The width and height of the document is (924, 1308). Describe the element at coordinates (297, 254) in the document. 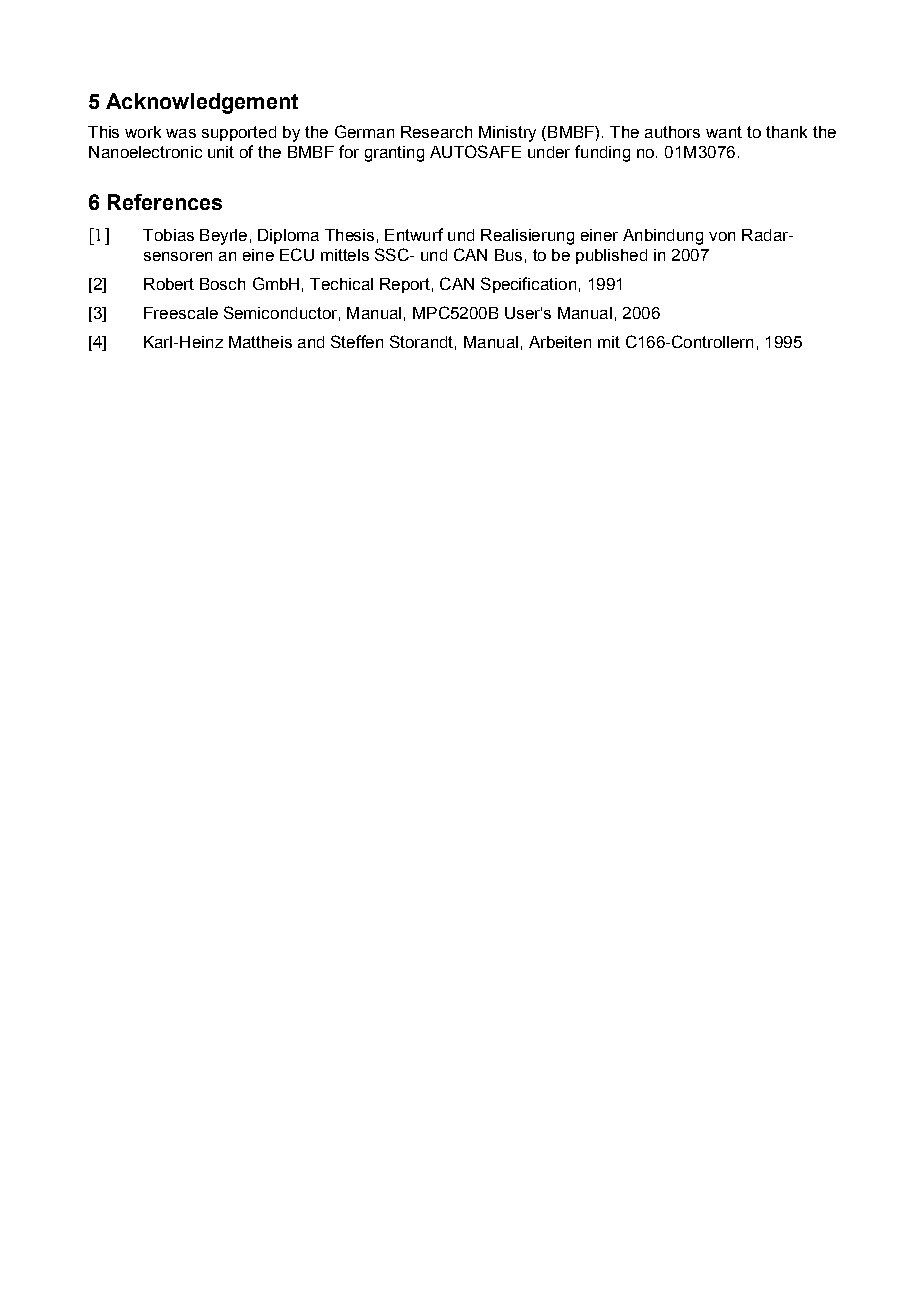

I see `ECU` at that location.
